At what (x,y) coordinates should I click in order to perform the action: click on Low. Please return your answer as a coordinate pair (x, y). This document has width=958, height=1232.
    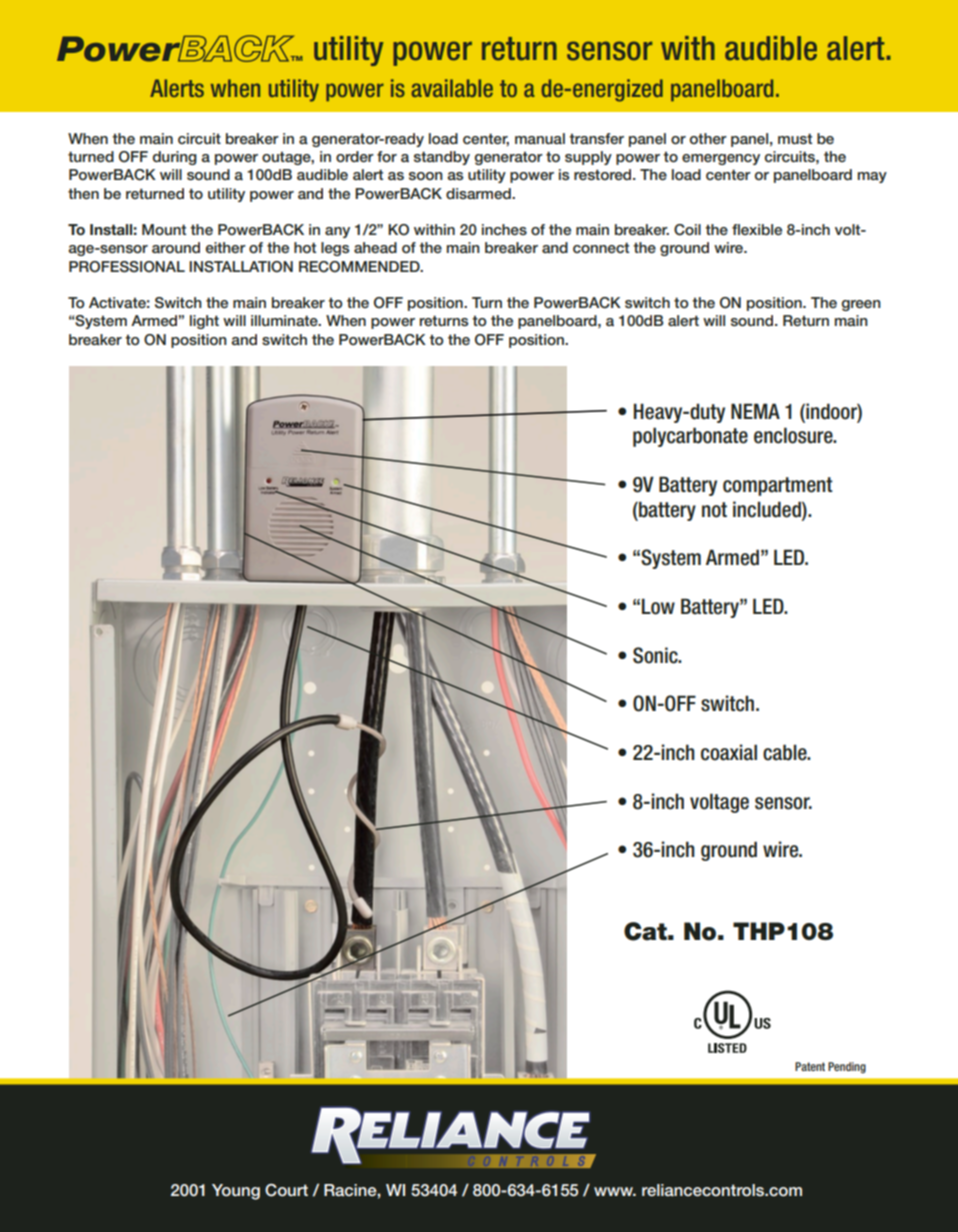
    Looking at the image, I should click on (658, 606).
